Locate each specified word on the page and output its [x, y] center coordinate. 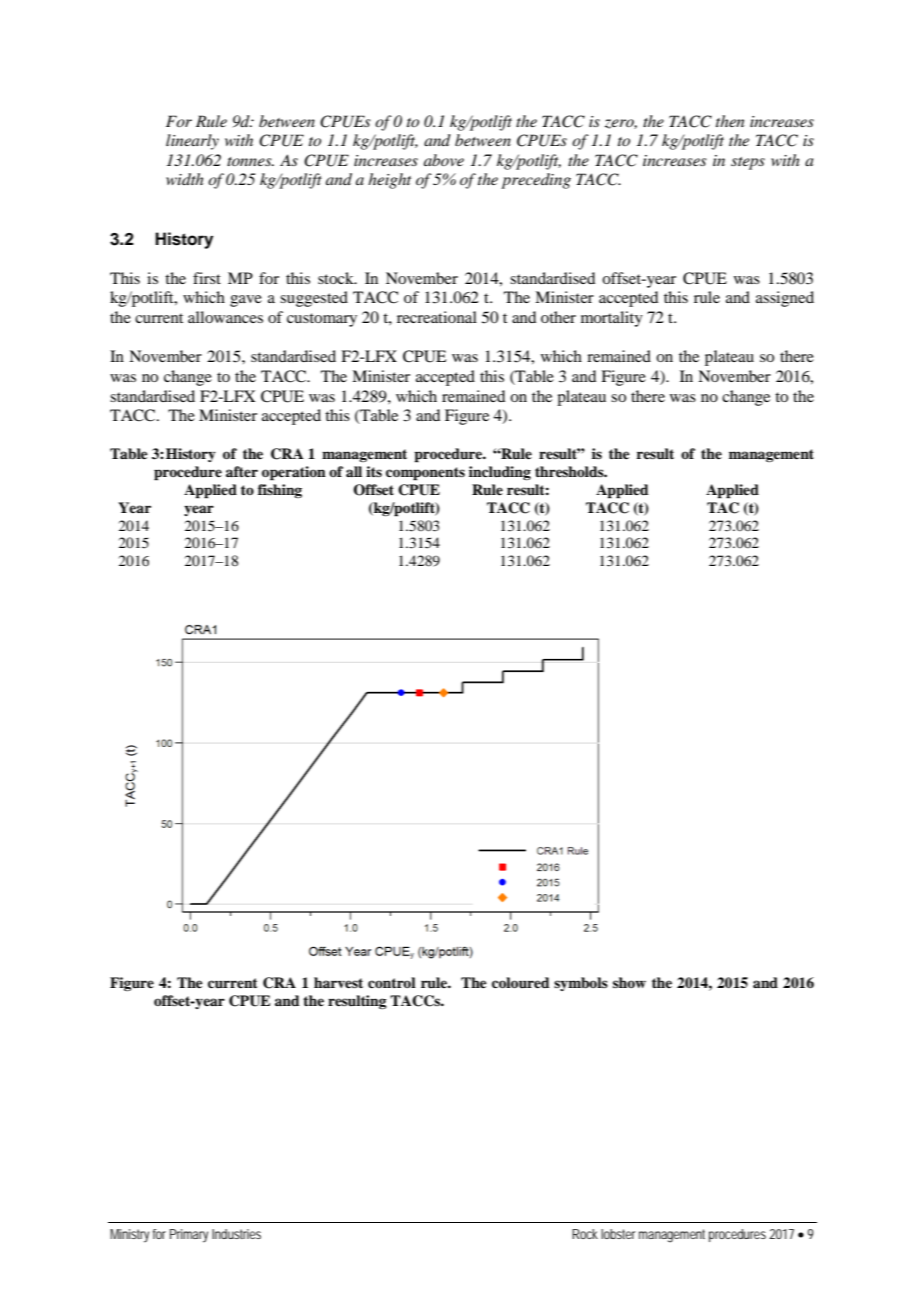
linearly [192, 142]
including [500, 473]
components [425, 474]
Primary [189, 1236]
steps [748, 163]
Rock [585, 1234]
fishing [280, 491]
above [444, 160]
